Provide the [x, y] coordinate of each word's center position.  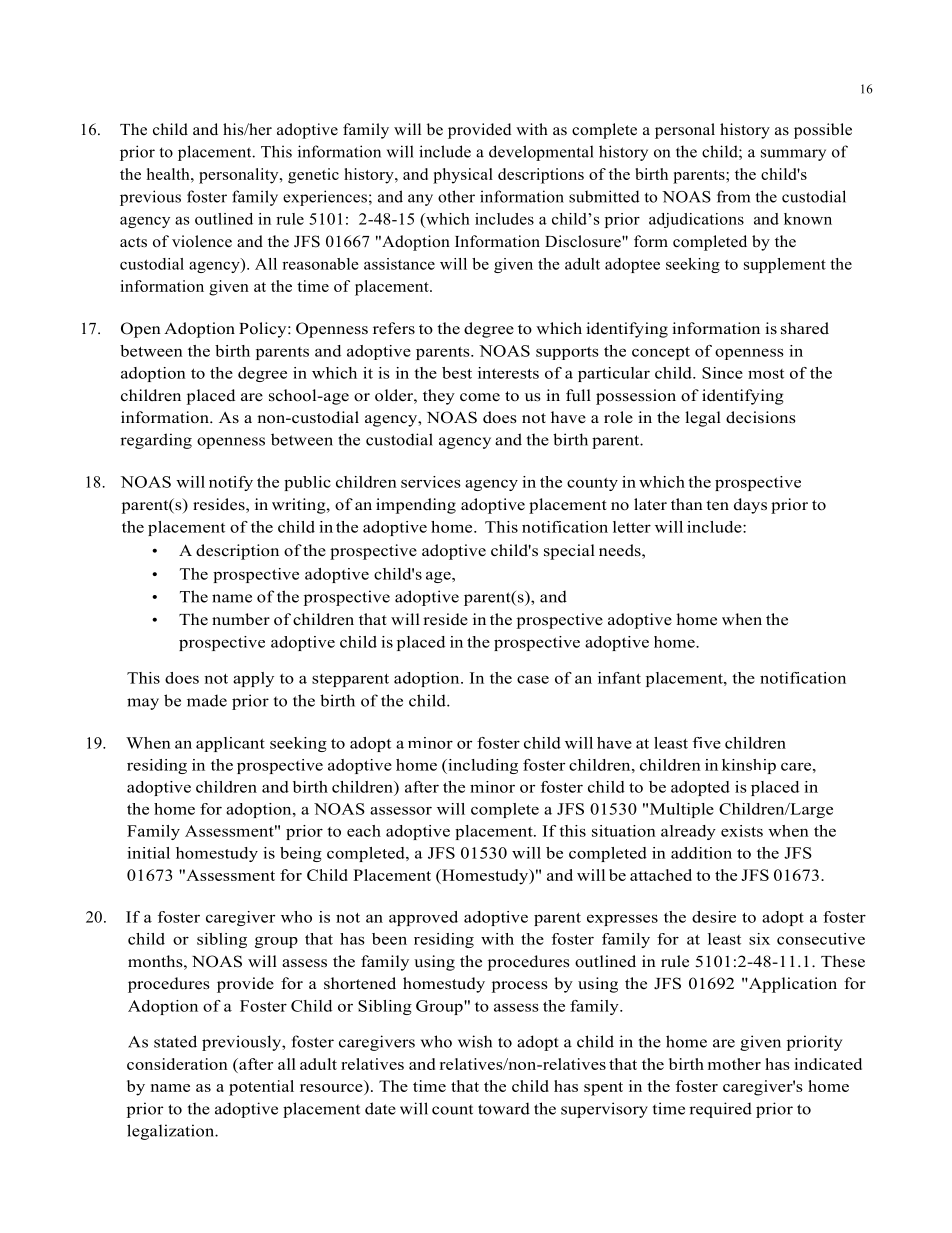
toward [504, 1108]
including [482, 766]
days [750, 506]
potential [261, 1088]
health [169, 174]
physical [463, 176]
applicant [230, 744]
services [431, 482]
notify [231, 483]
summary [793, 155]
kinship [749, 766]
